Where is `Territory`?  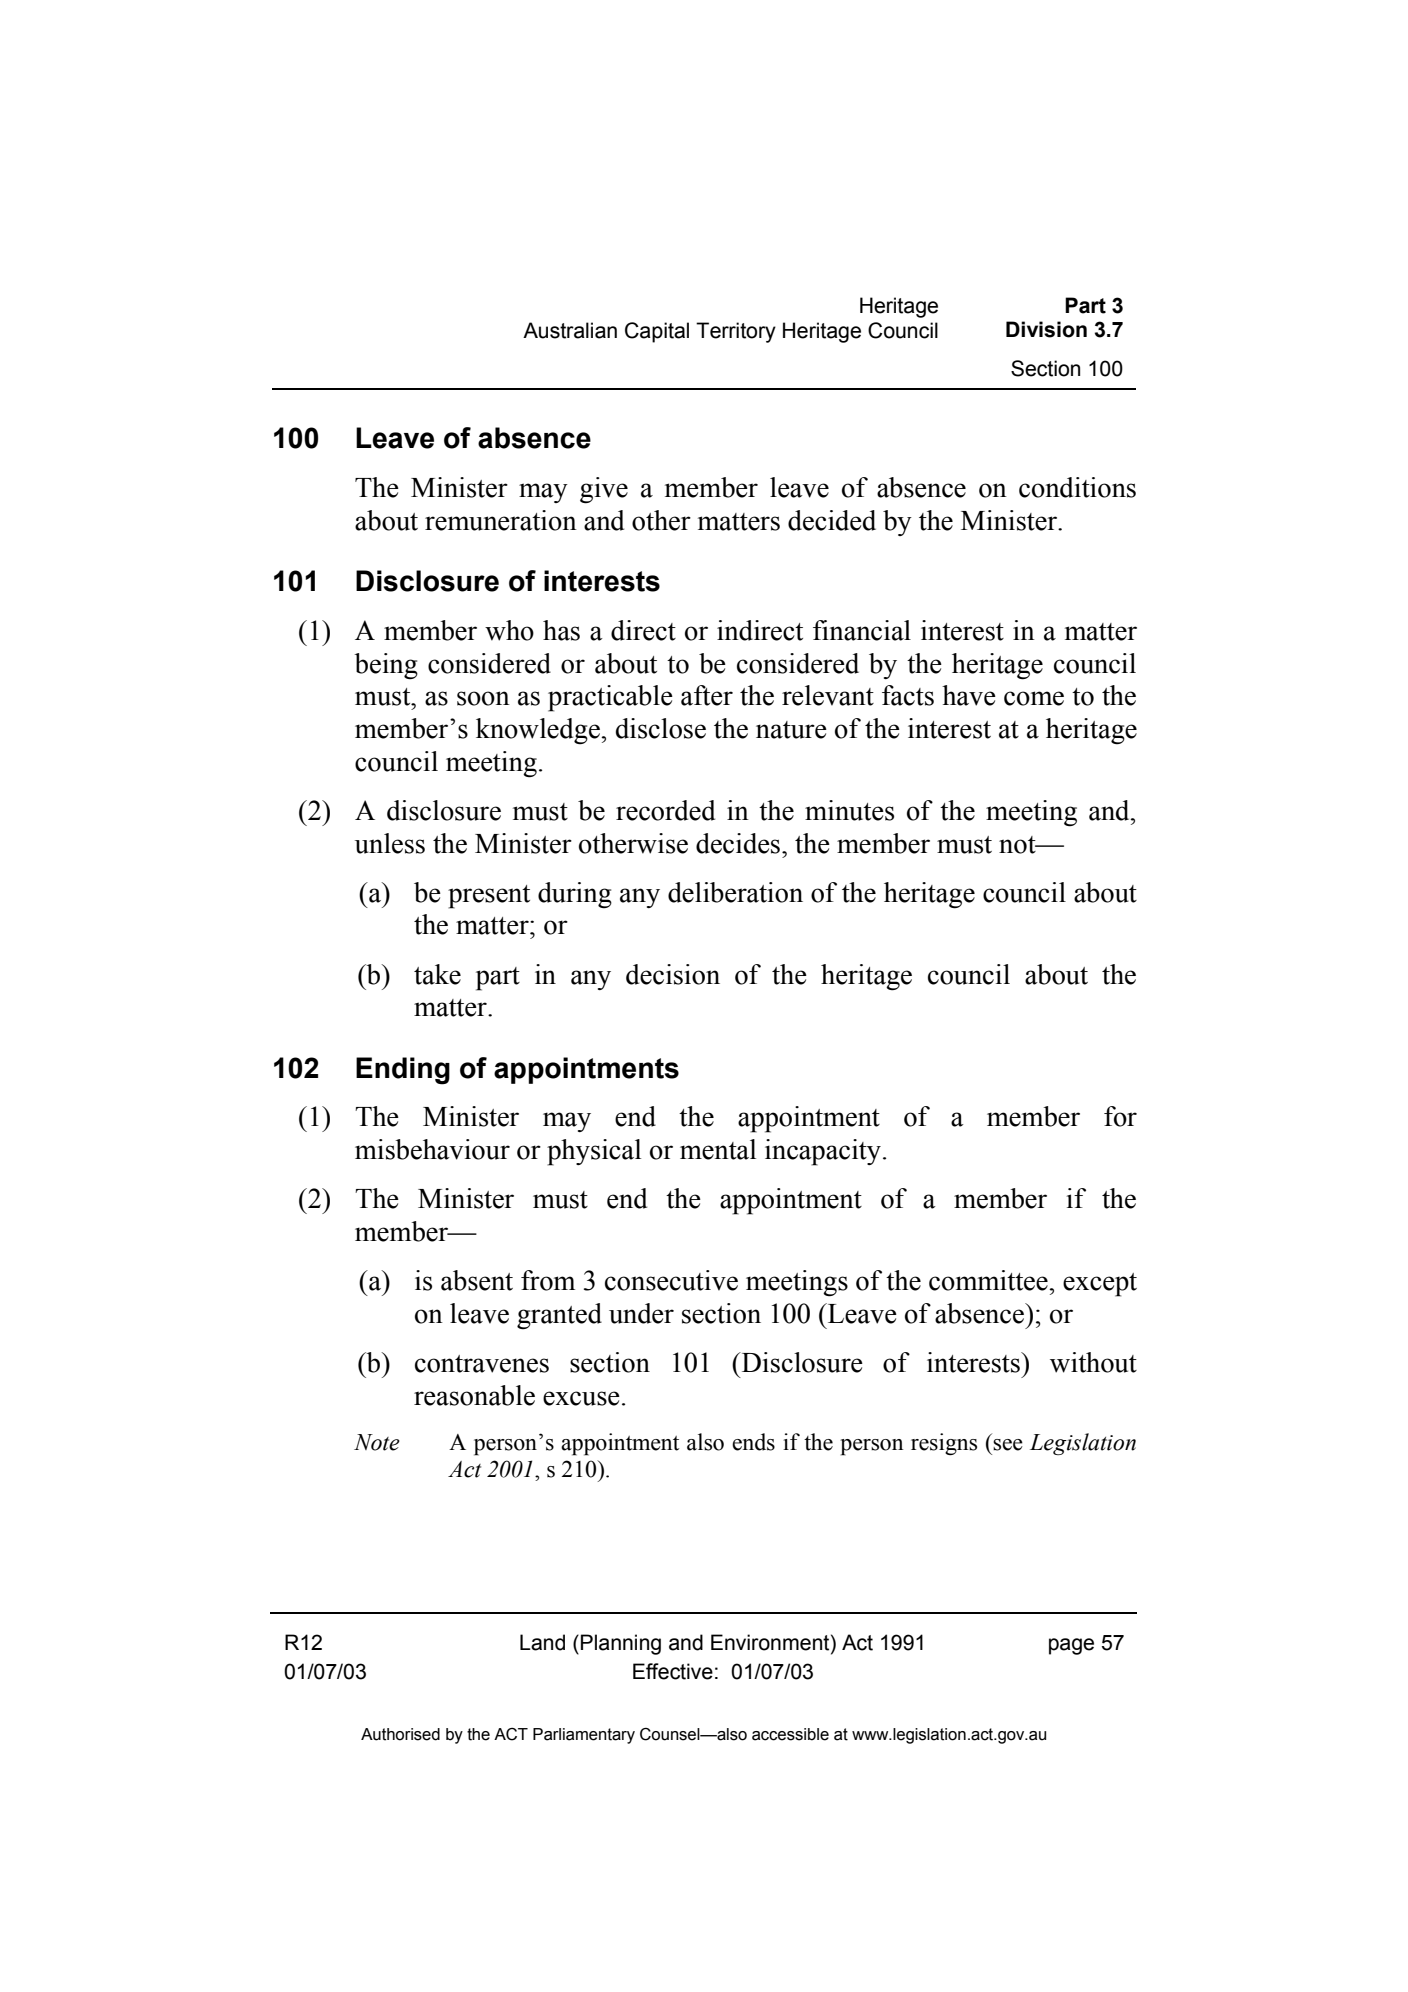 Territory is located at coordinates (736, 332).
